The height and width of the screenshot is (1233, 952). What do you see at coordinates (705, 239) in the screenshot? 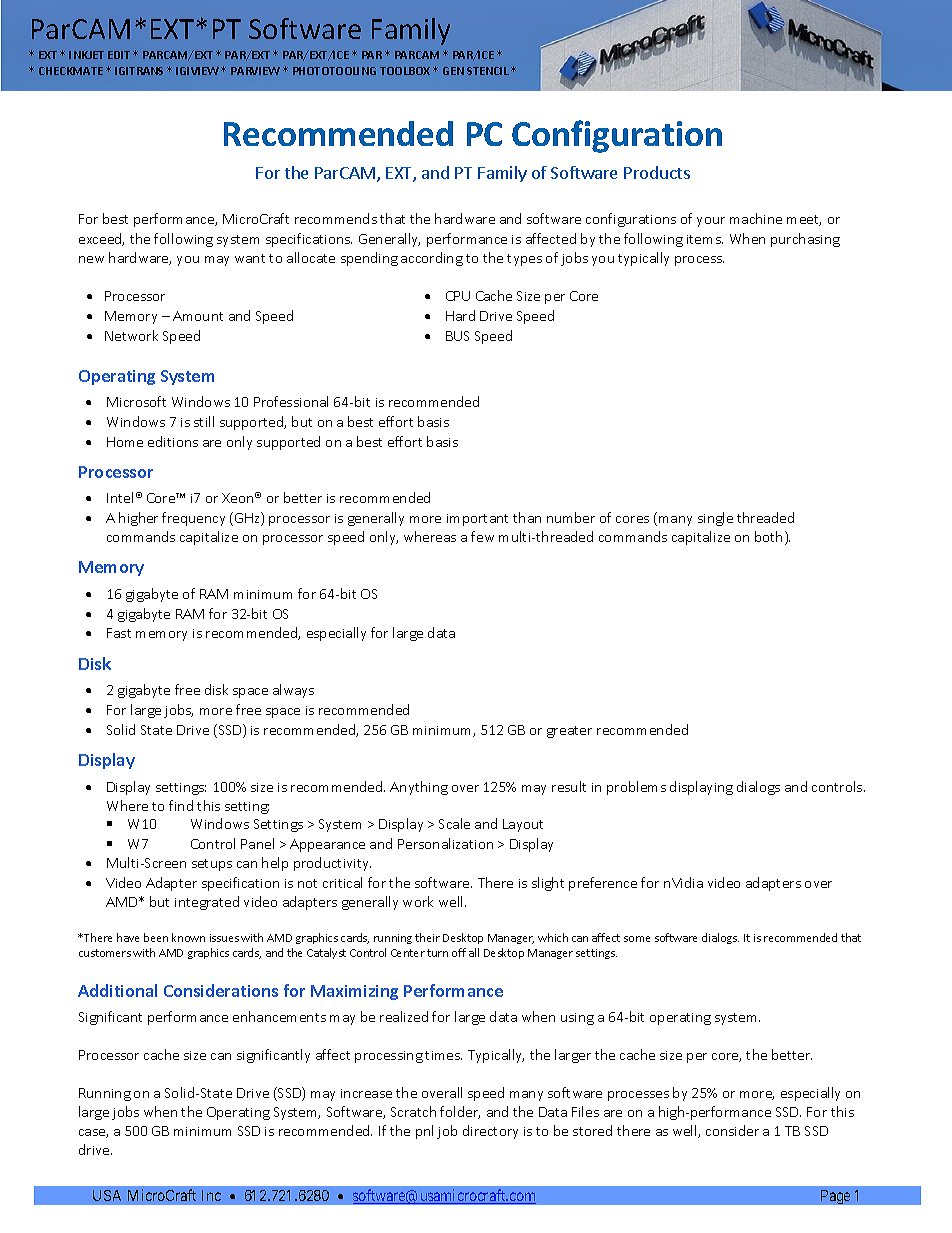
I see `items` at bounding box center [705, 239].
